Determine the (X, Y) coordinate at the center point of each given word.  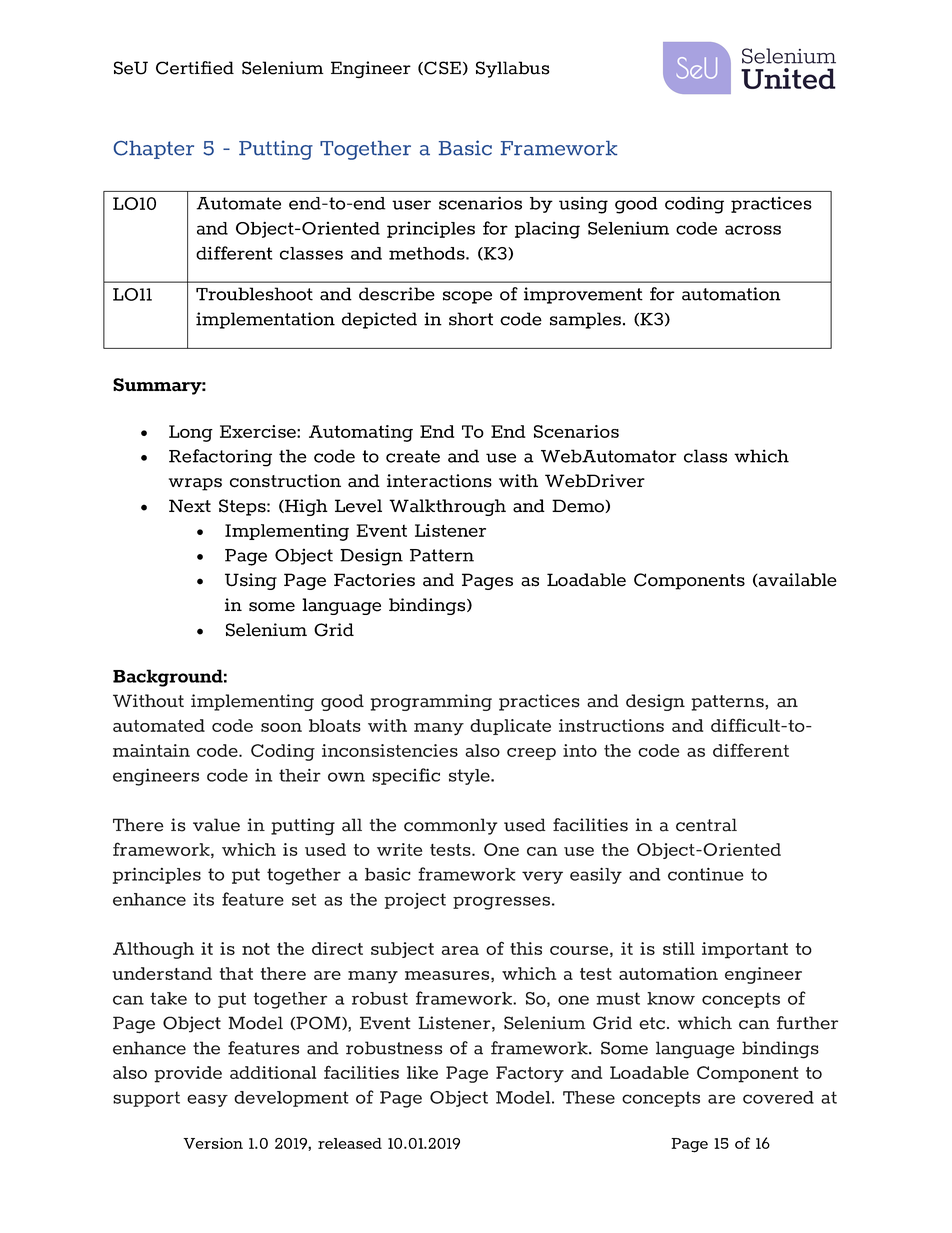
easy (207, 1100)
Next (190, 506)
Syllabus (513, 69)
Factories (374, 580)
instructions (611, 725)
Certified (195, 68)
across (753, 230)
